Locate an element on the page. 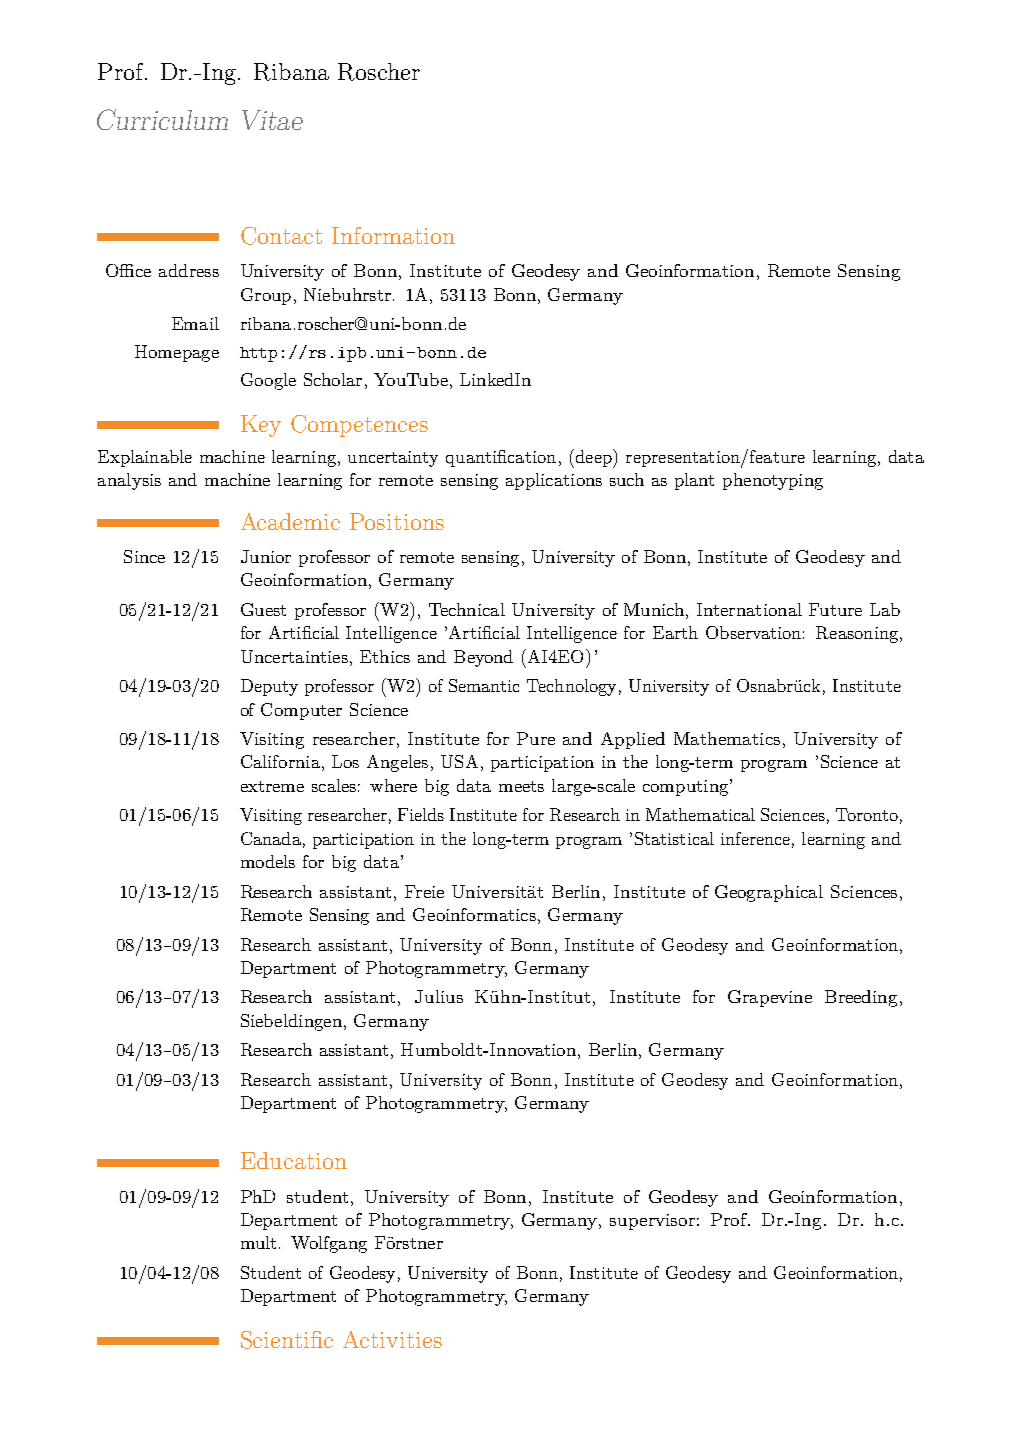 The image size is (1022, 1446). Pure is located at coordinates (536, 738).
